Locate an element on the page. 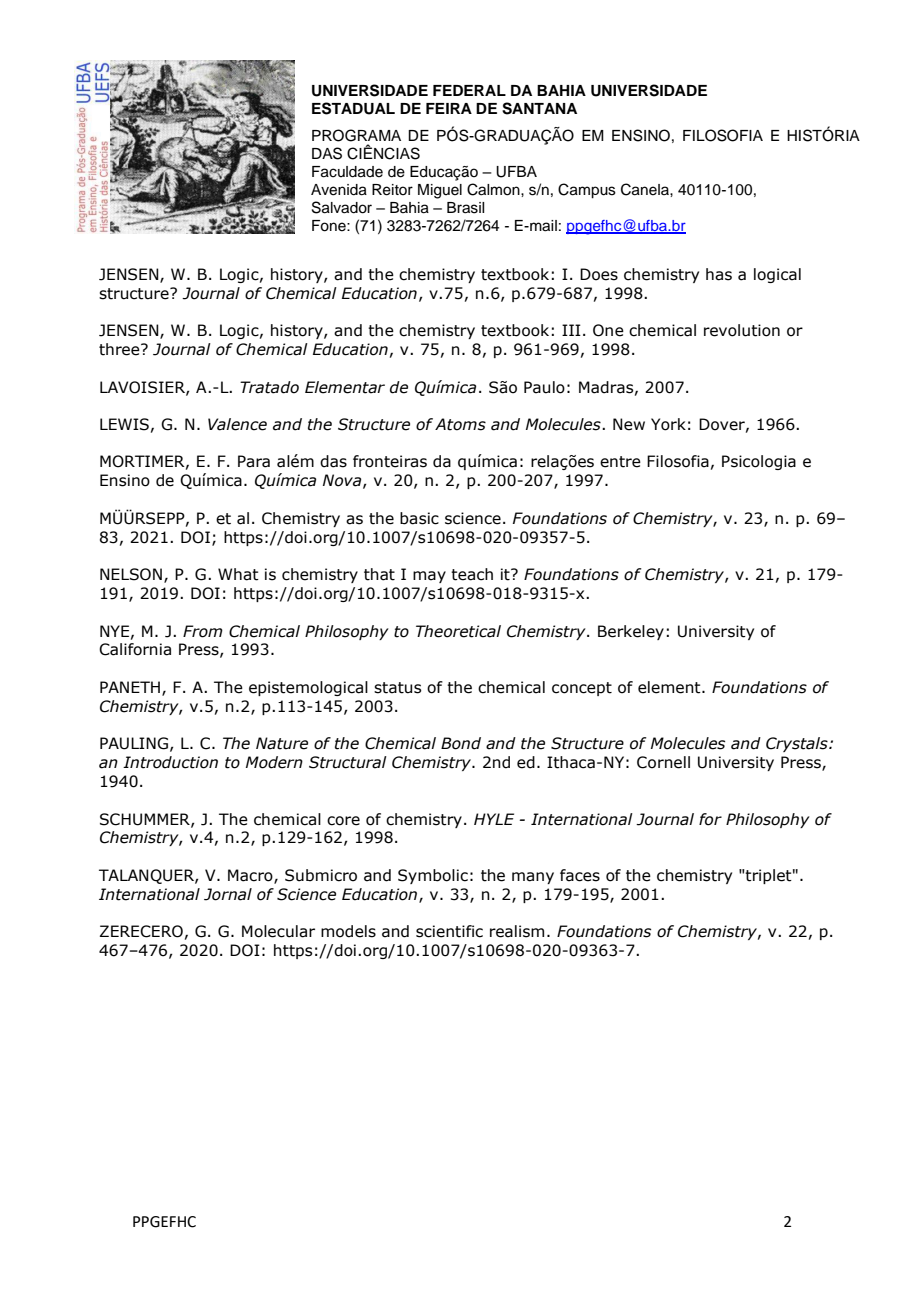 This image has height=1307, width=924. entre is located at coordinates (620, 462).
